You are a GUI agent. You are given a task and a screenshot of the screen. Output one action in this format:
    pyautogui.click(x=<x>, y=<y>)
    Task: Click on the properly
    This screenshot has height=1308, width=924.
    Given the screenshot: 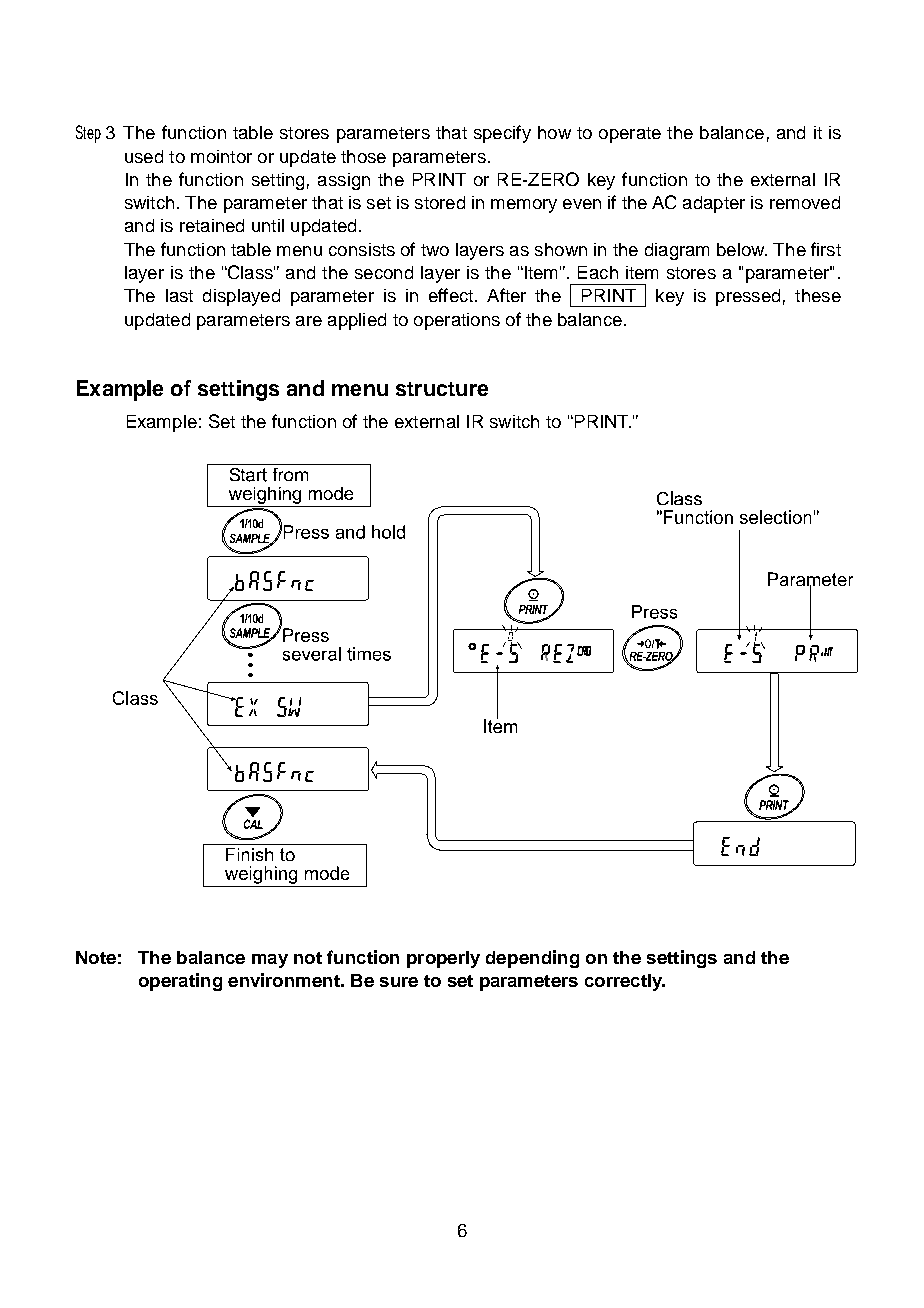 What is the action you would take?
    pyautogui.click(x=443, y=959)
